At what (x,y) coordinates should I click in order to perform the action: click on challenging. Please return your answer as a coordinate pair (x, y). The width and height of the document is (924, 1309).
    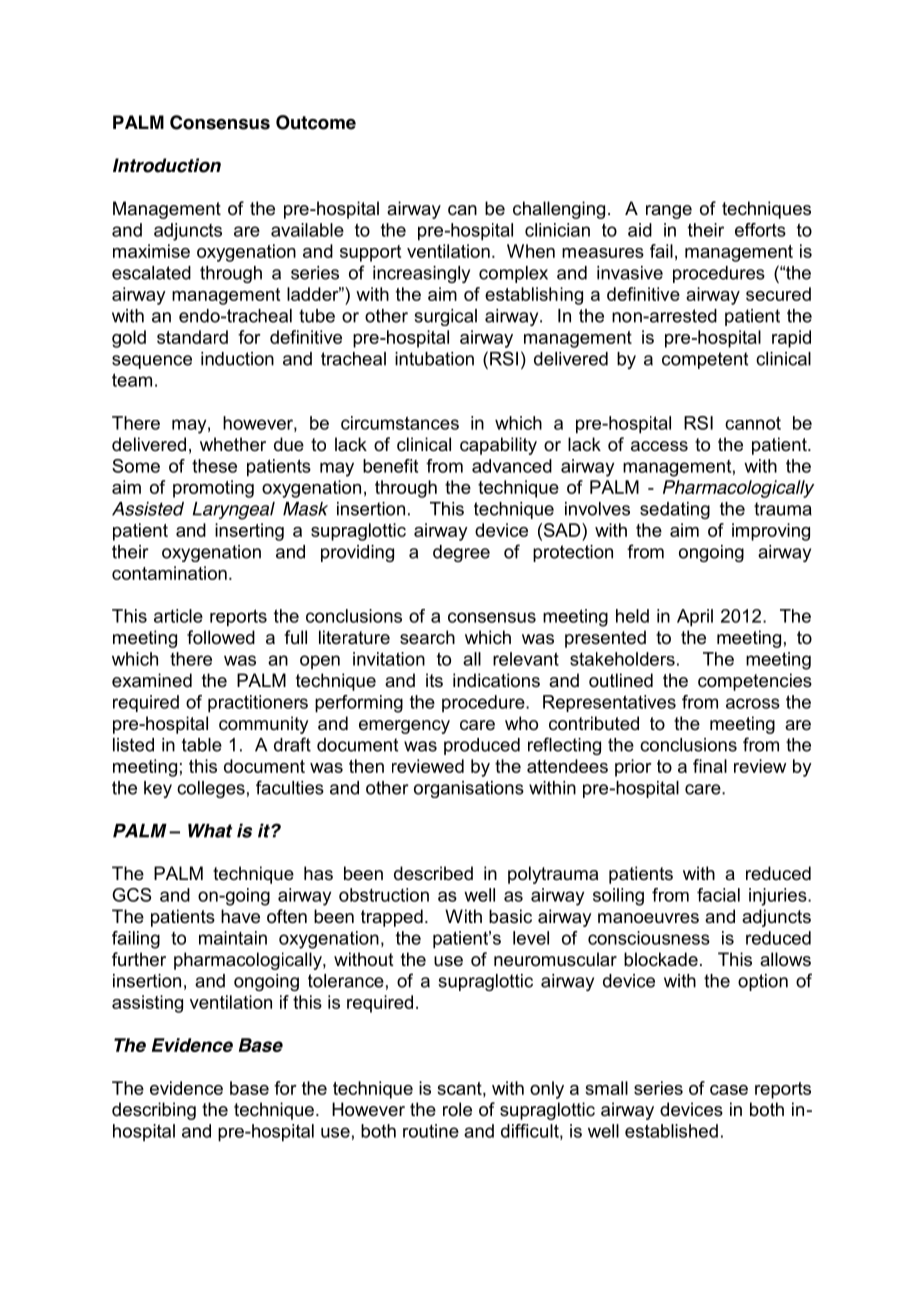
    Looking at the image, I should click on (559, 210).
